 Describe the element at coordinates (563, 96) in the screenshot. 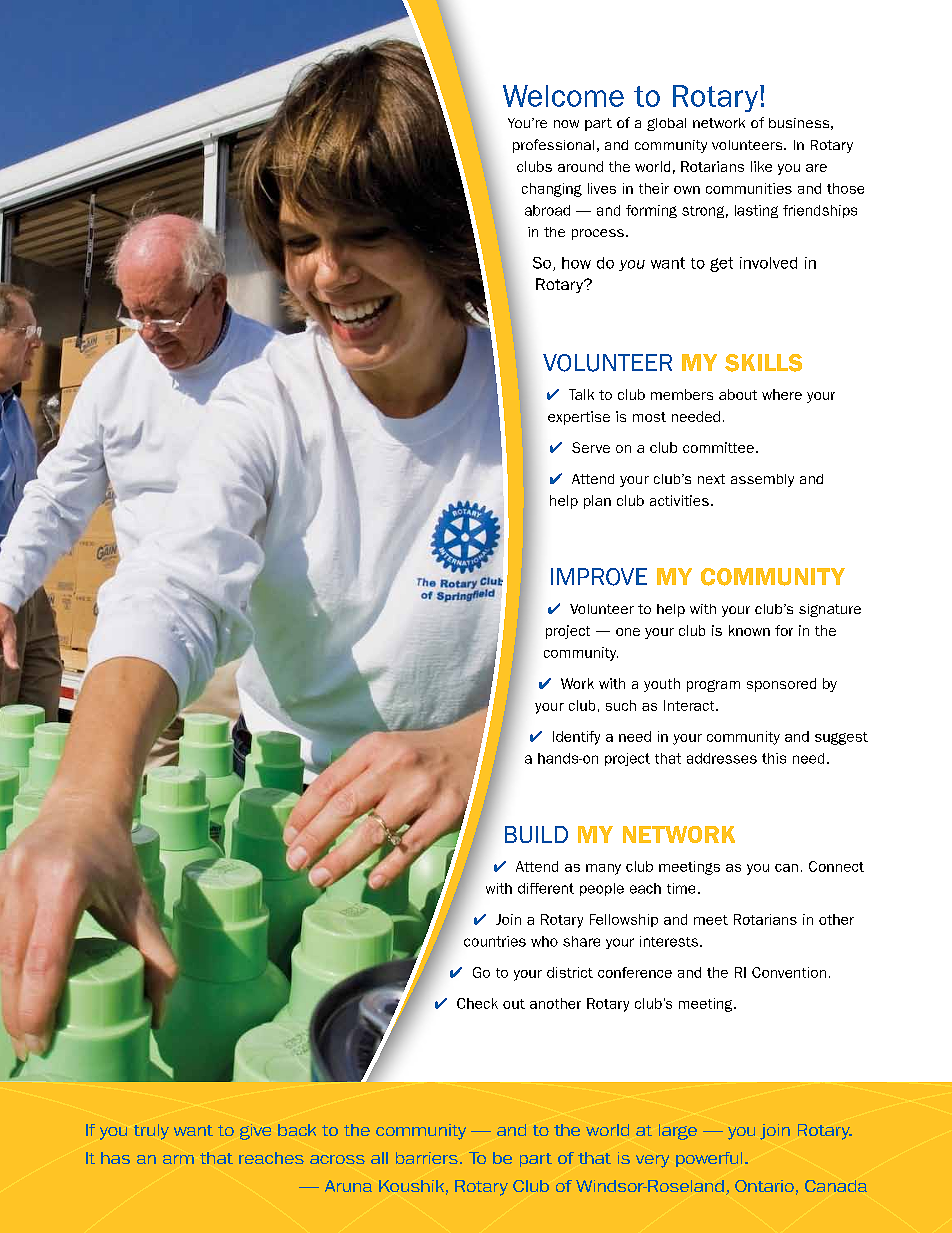

I see `Welcome` at that location.
